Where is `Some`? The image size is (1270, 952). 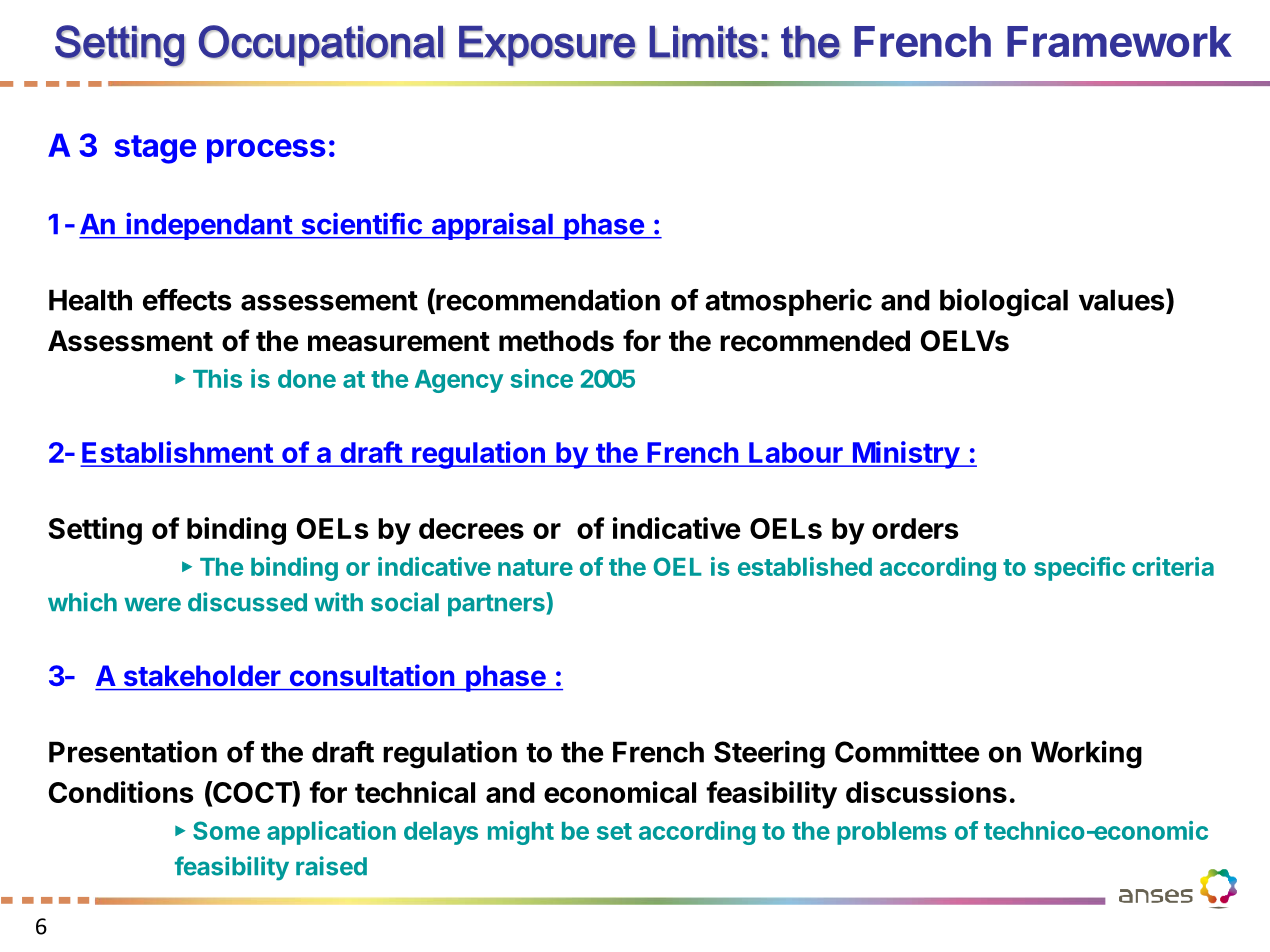 Some is located at coordinates (226, 830).
